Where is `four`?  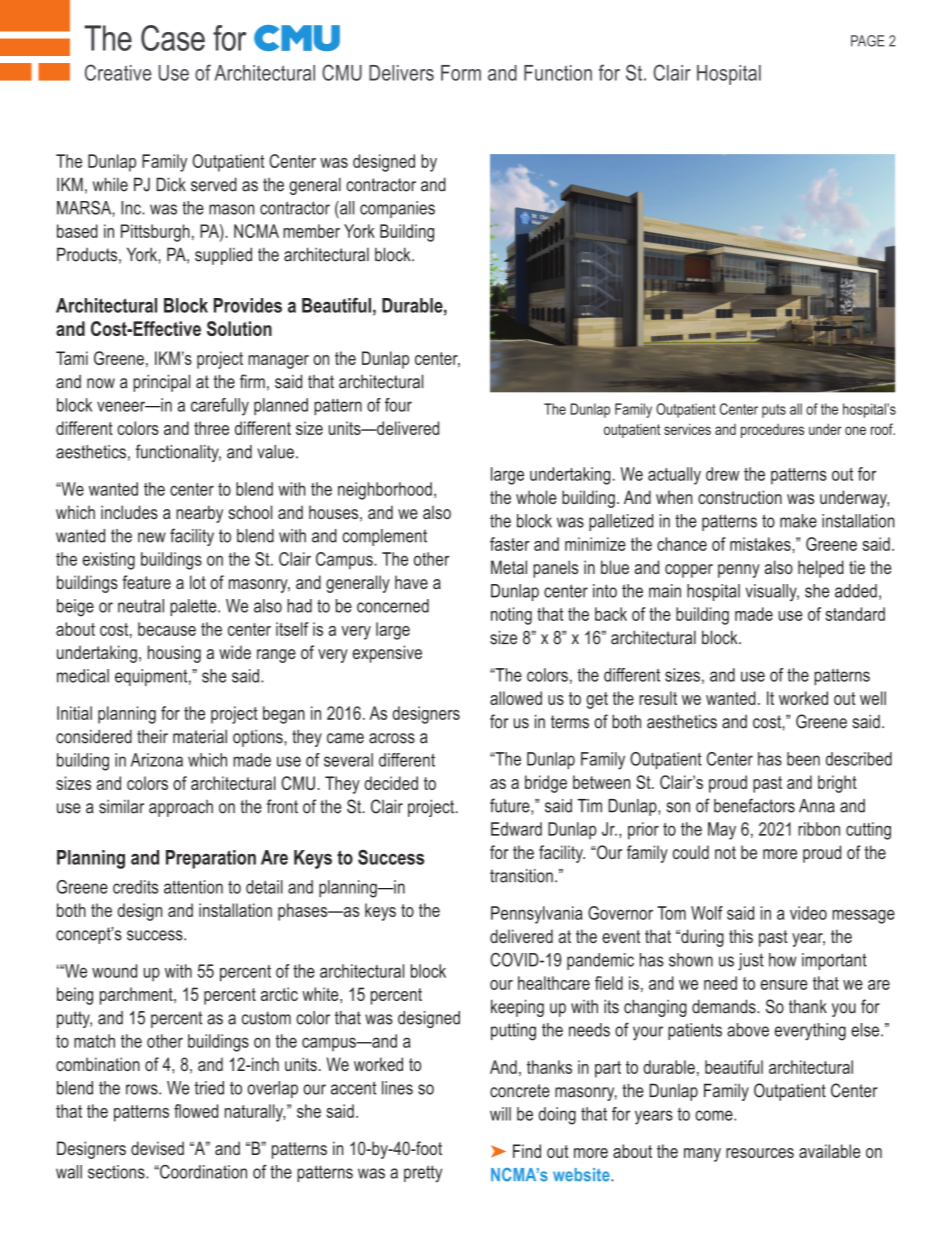
four is located at coordinates (398, 405).
